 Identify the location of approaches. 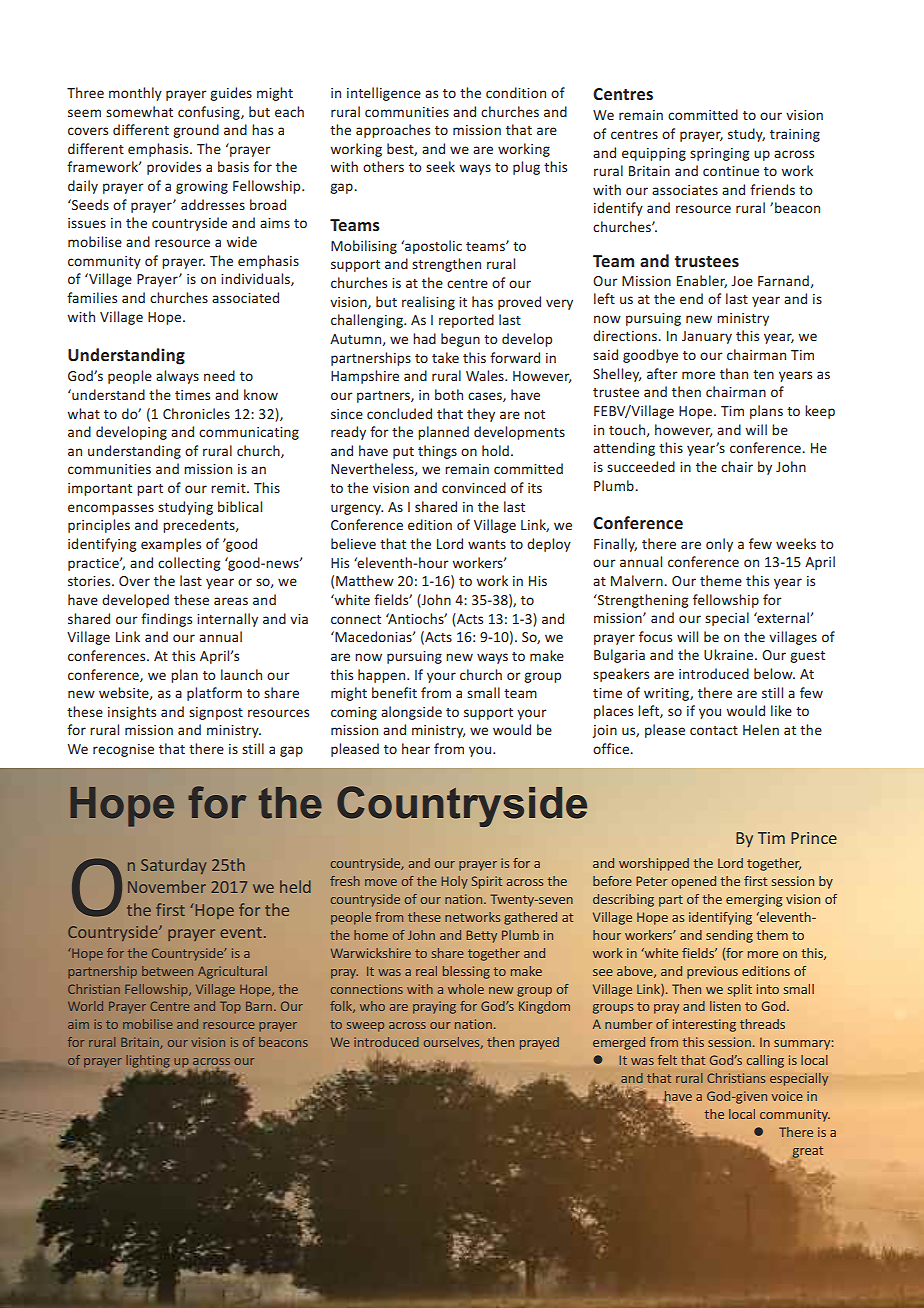
(393, 131).
